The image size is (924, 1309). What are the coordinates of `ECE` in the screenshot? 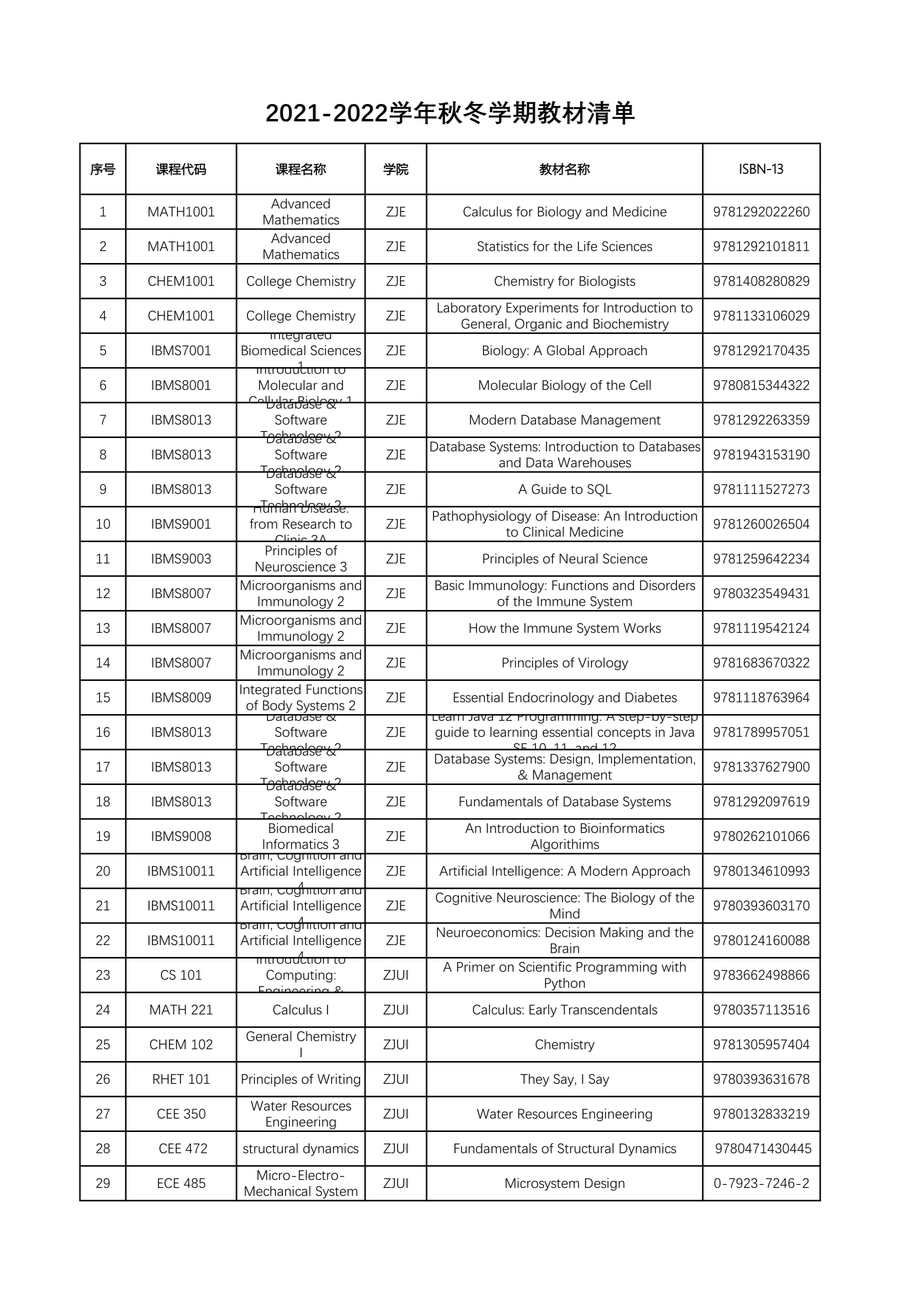 It's located at (168, 1183).
